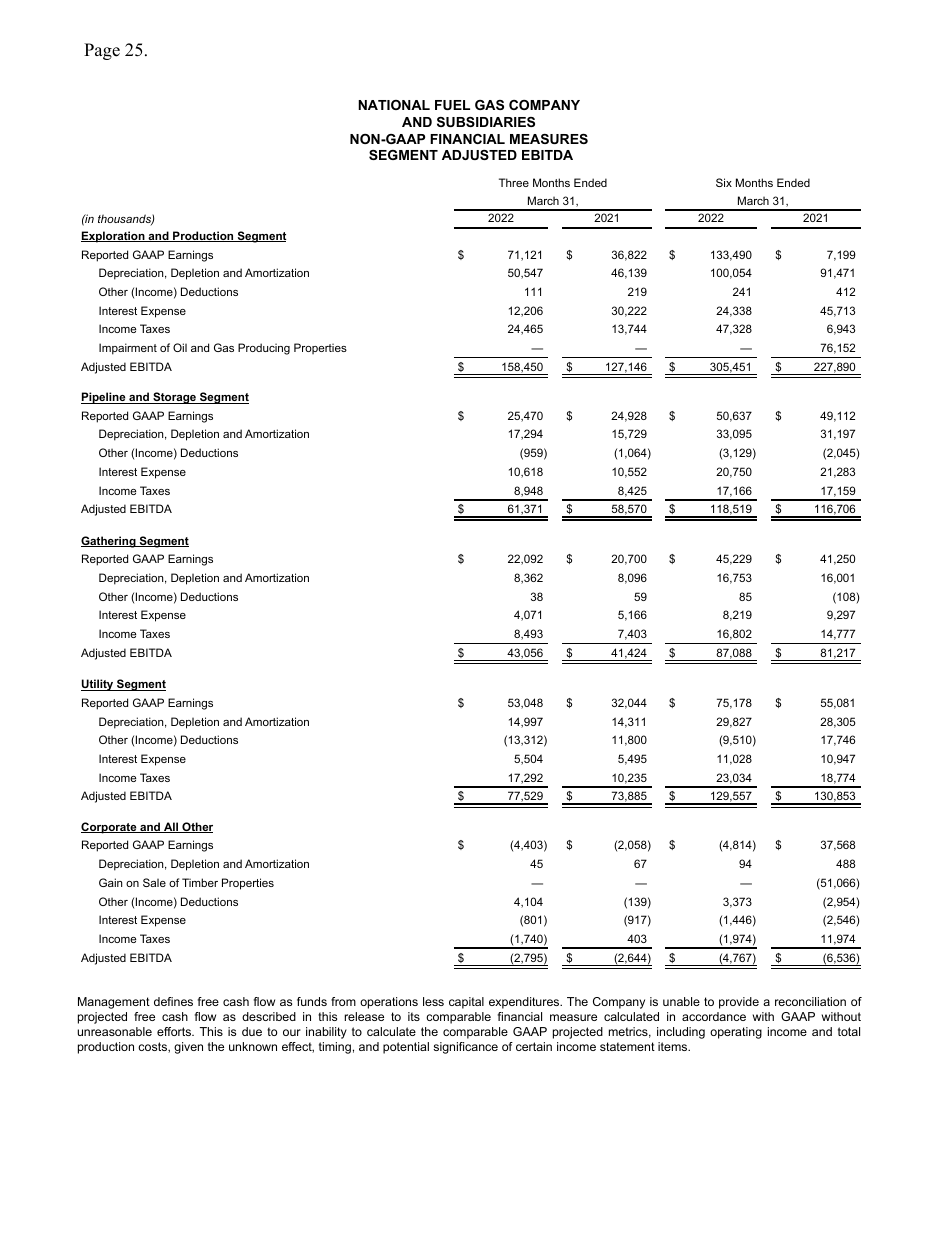 The height and width of the screenshot is (1233, 952). I want to click on provide, so click(739, 1003).
